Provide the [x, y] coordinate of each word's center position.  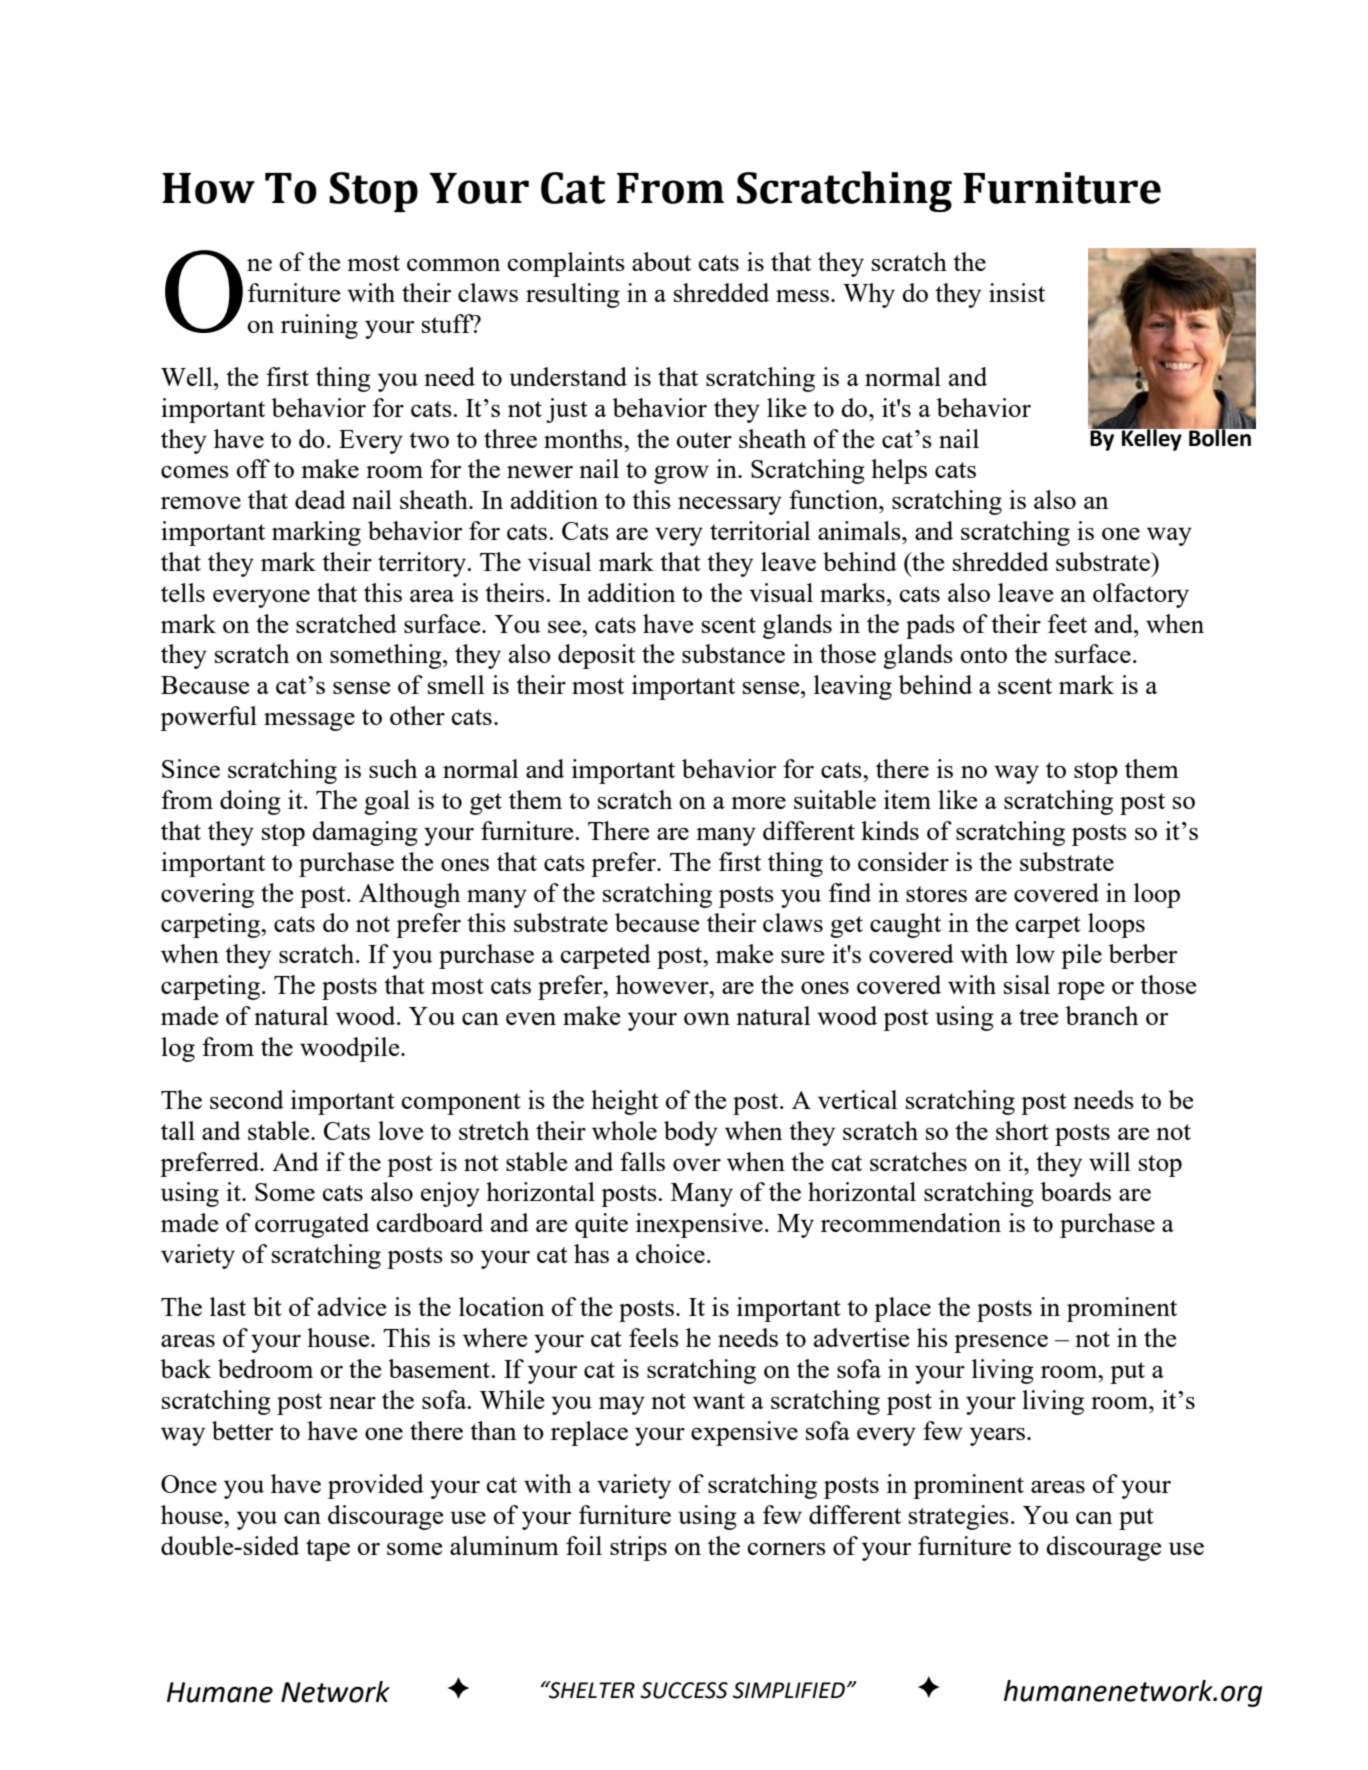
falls [642, 1161]
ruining [319, 326]
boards [1075, 1191]
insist [1017, 292]
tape [328, 1550]
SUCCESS [684, 1690]
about [661, 261]
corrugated [312, 1225]
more [758, 803]
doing [250, 802]
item [907, 799]
